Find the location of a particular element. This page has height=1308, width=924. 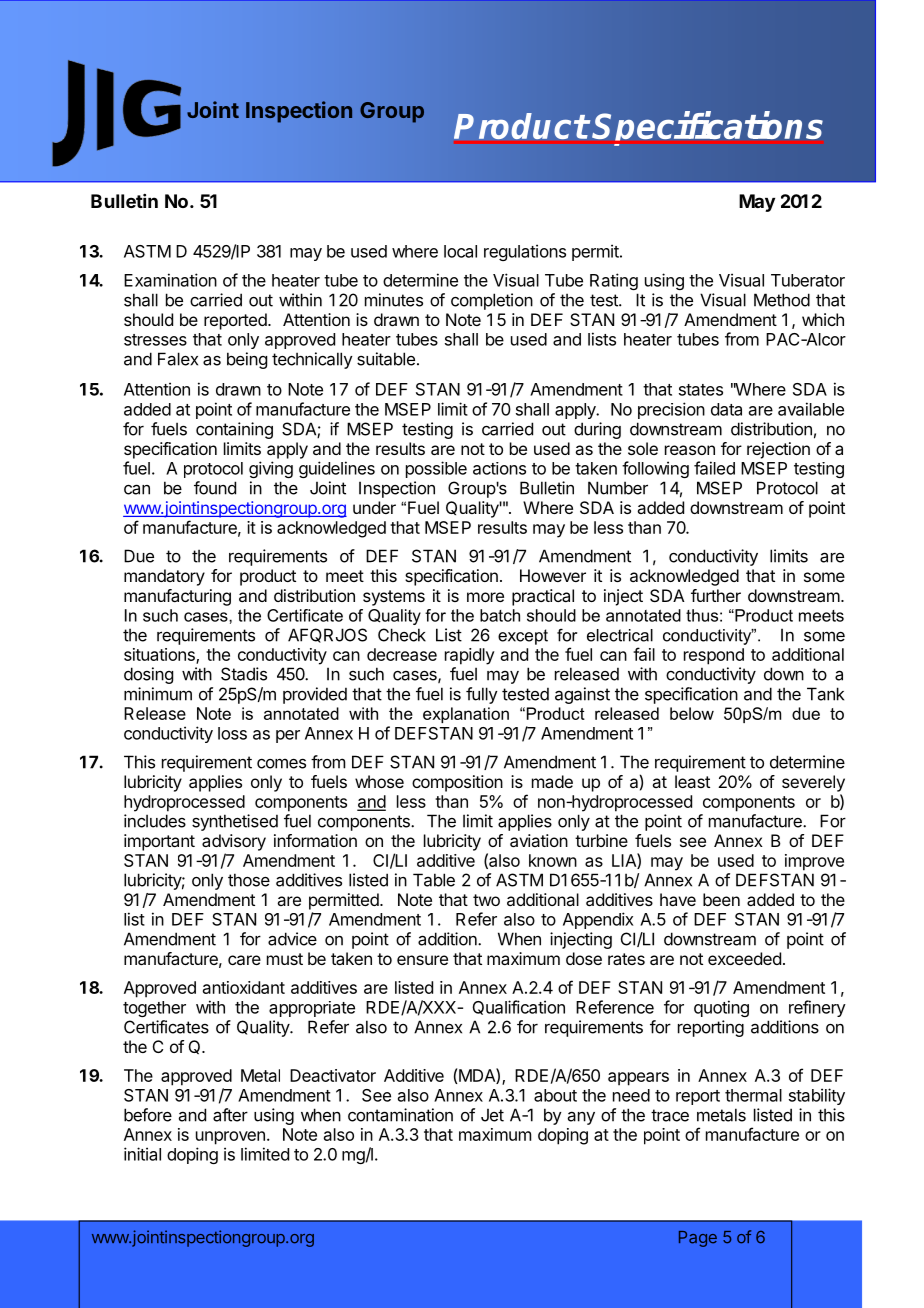

explanation is located at coordinates (466, 715).
